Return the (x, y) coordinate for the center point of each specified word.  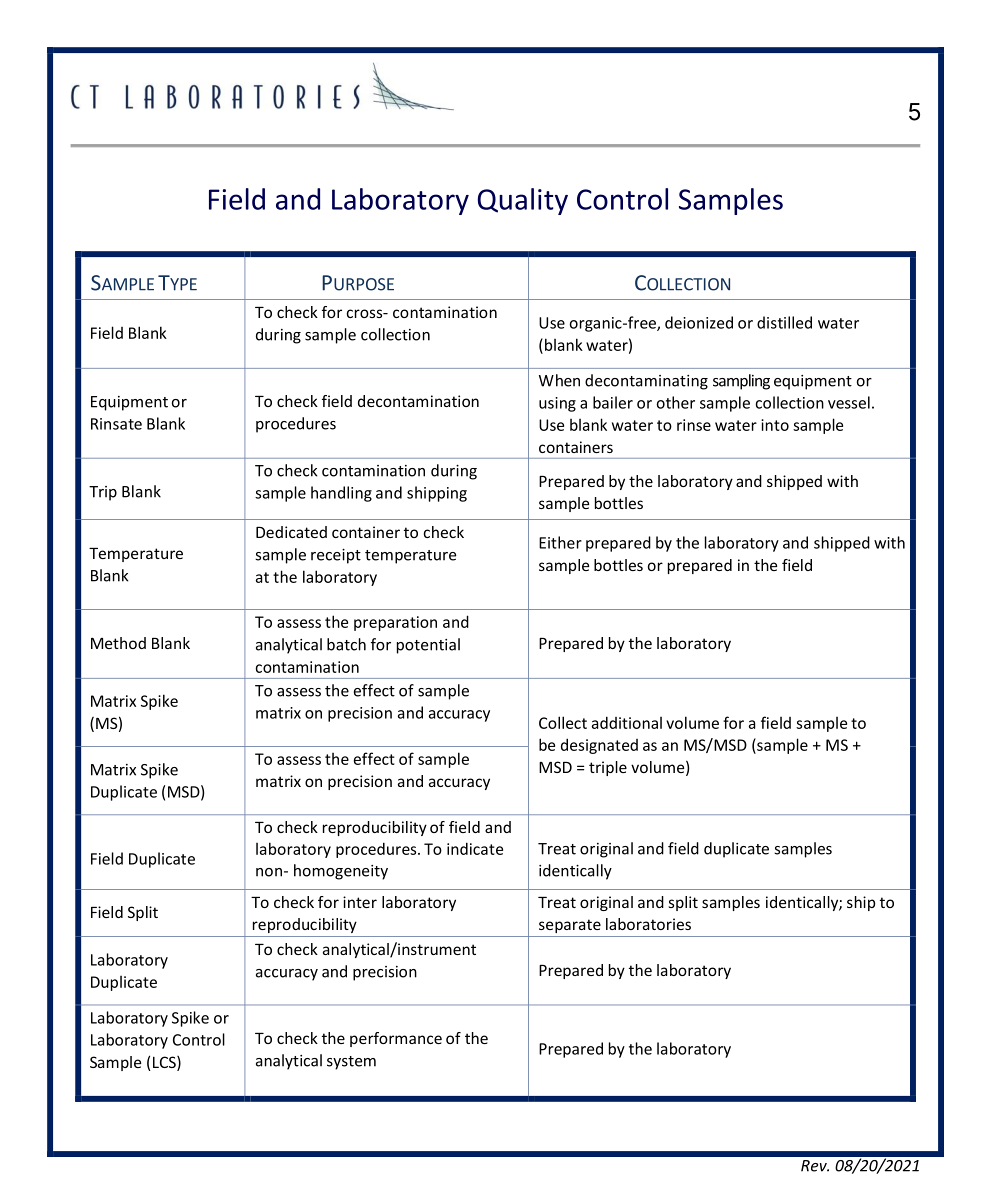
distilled (784, 322)
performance (396, 1039)
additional (627, 722)
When (559, 380)
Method (118, 643)
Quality (522, 201)
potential (428, 646)
